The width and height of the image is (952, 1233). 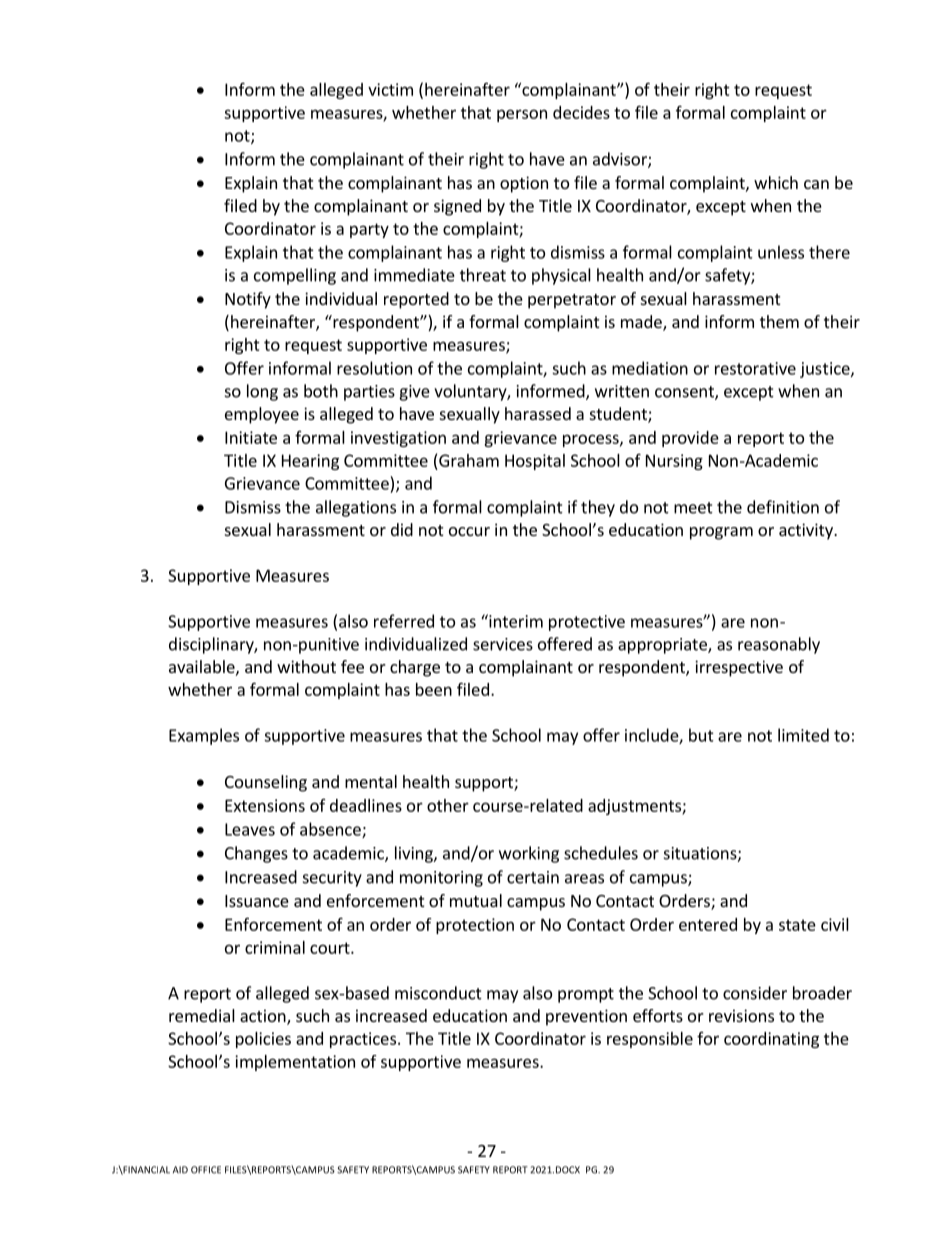 I want to click on other, so click(x=448, y=805).
